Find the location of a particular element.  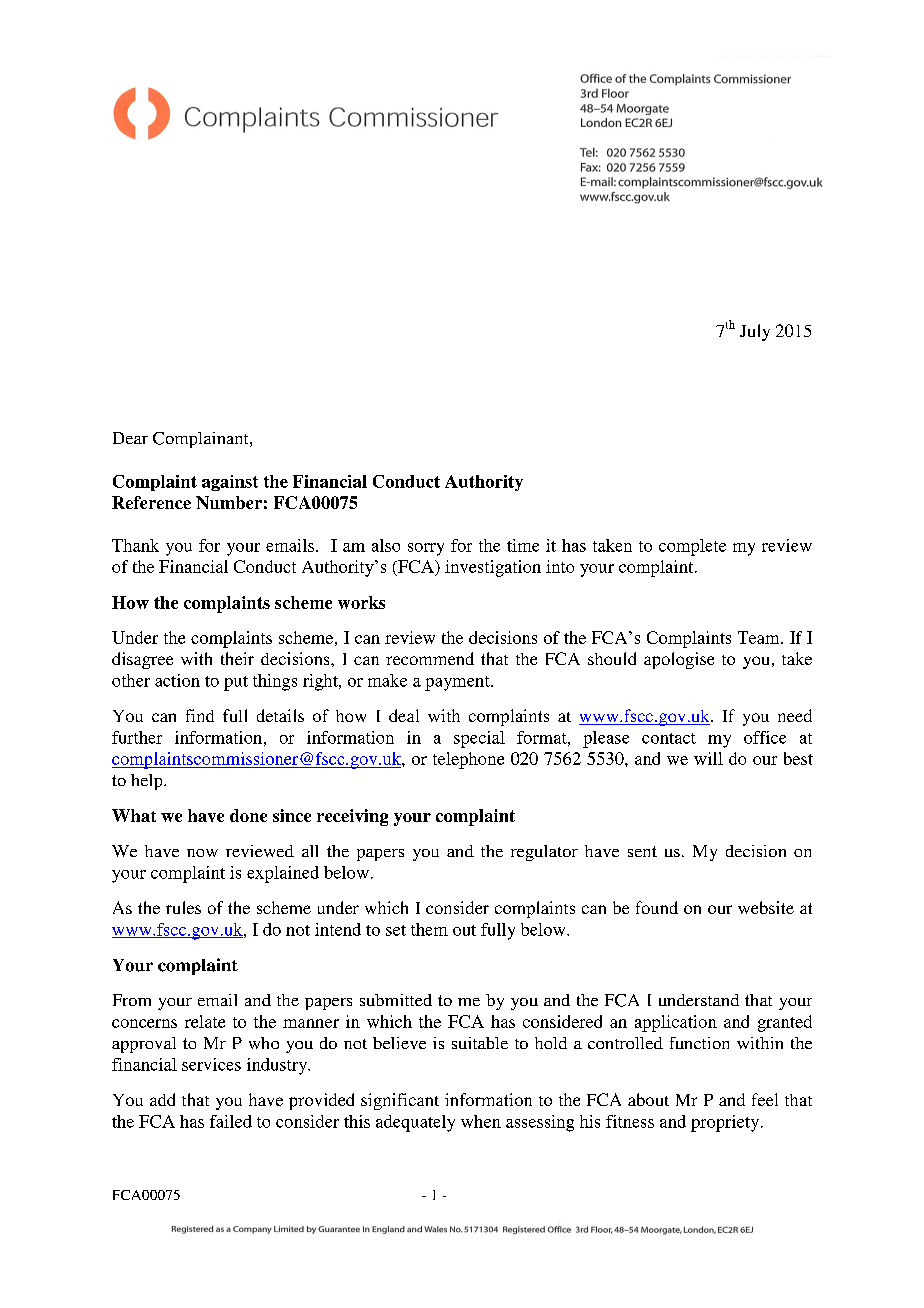

sorry is located at coordinates (426, 549).
